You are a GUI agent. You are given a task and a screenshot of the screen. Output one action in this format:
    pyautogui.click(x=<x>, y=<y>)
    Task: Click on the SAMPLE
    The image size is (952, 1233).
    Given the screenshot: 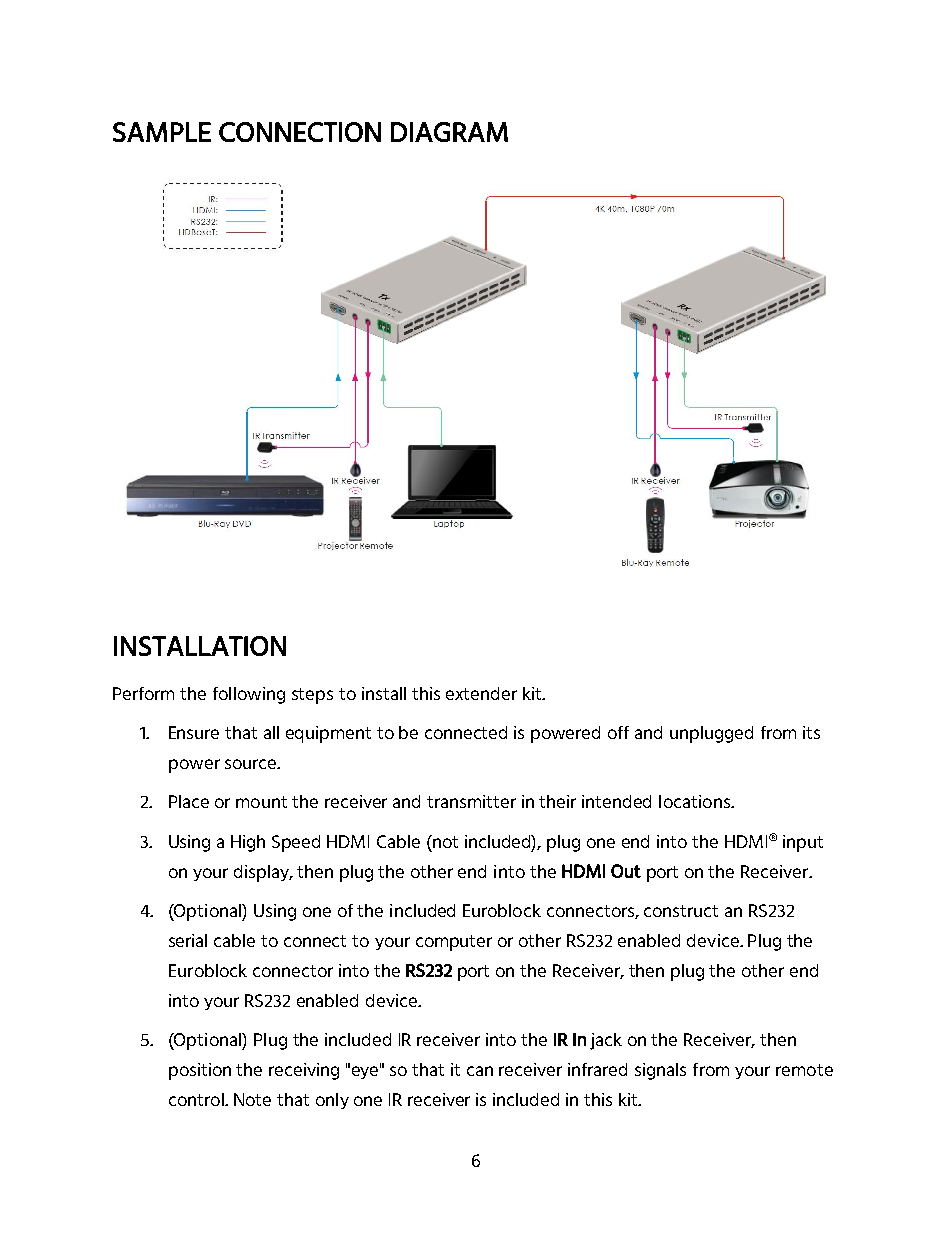 What is the action you would take?
    pyautogui.click(x=162, y=132)
